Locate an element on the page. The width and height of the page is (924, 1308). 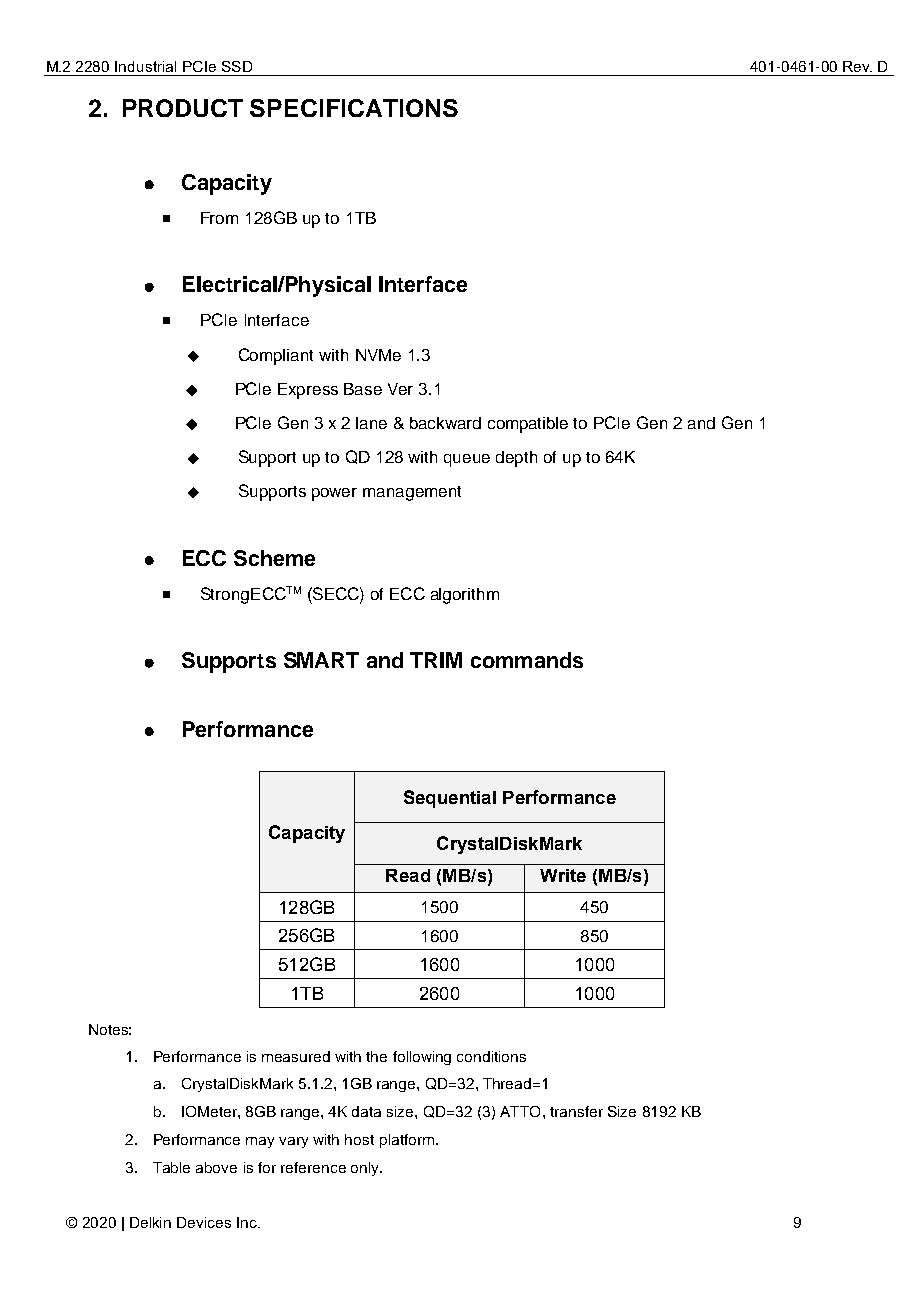
Rev is located at coordinates (857, 66).
